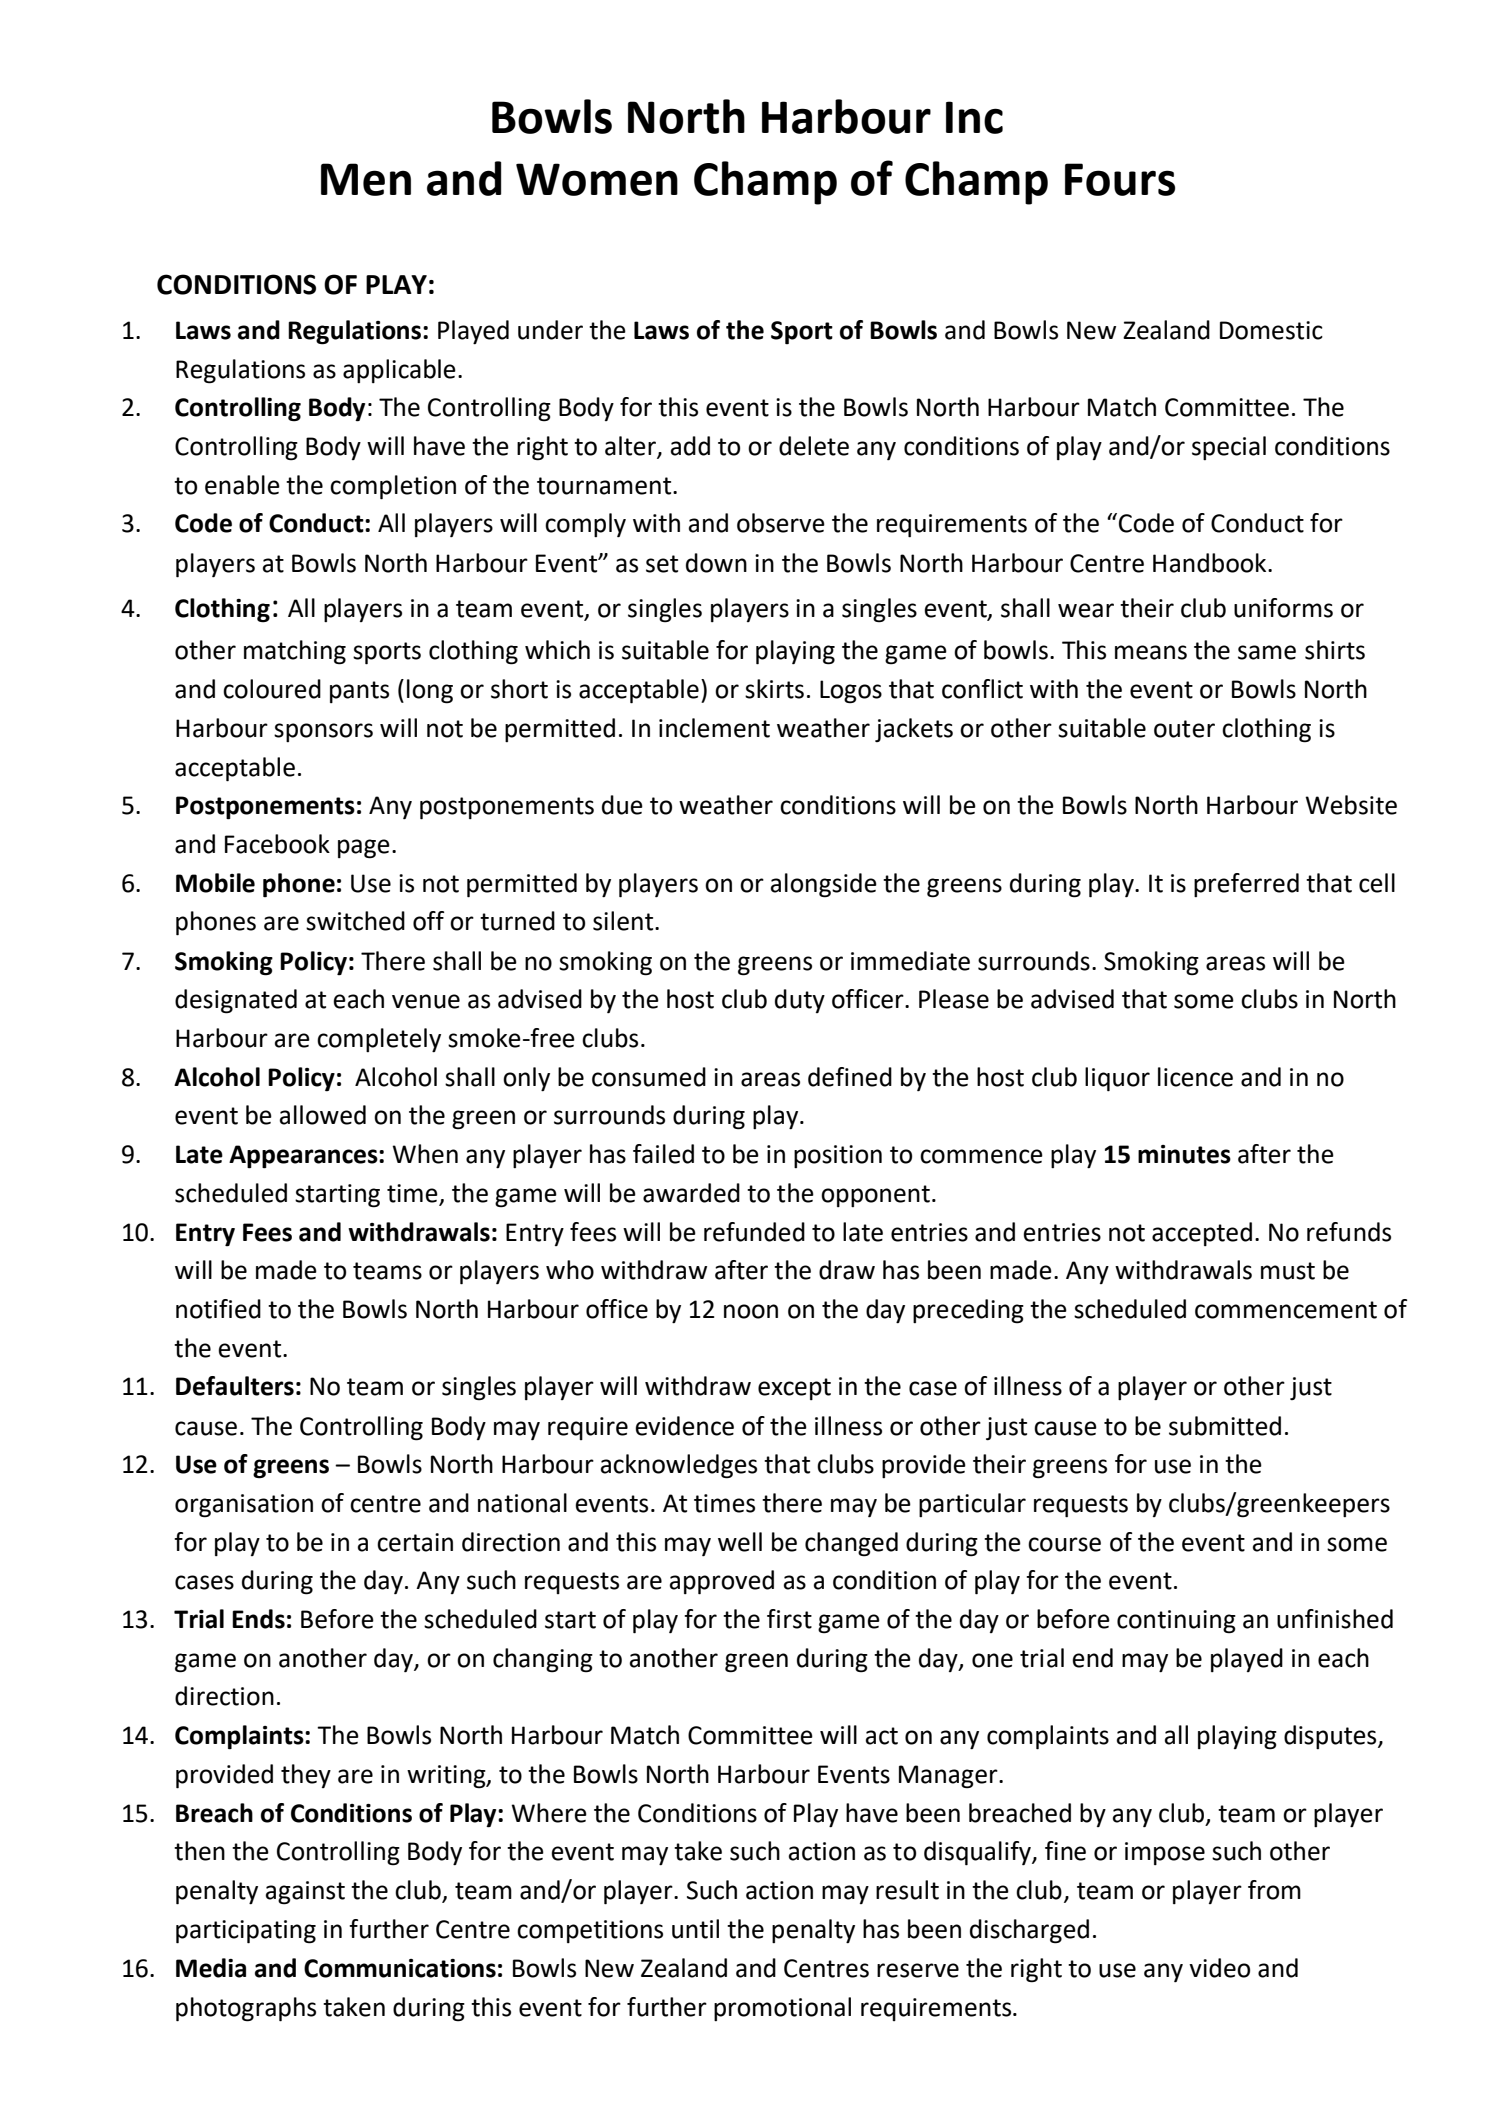 Image resolution: width=1493 pixels, height=2112 pixels. What do you see at coordinates (393, 487) in the screenshot?
I see `completion` at bounding box center [393, 487].
